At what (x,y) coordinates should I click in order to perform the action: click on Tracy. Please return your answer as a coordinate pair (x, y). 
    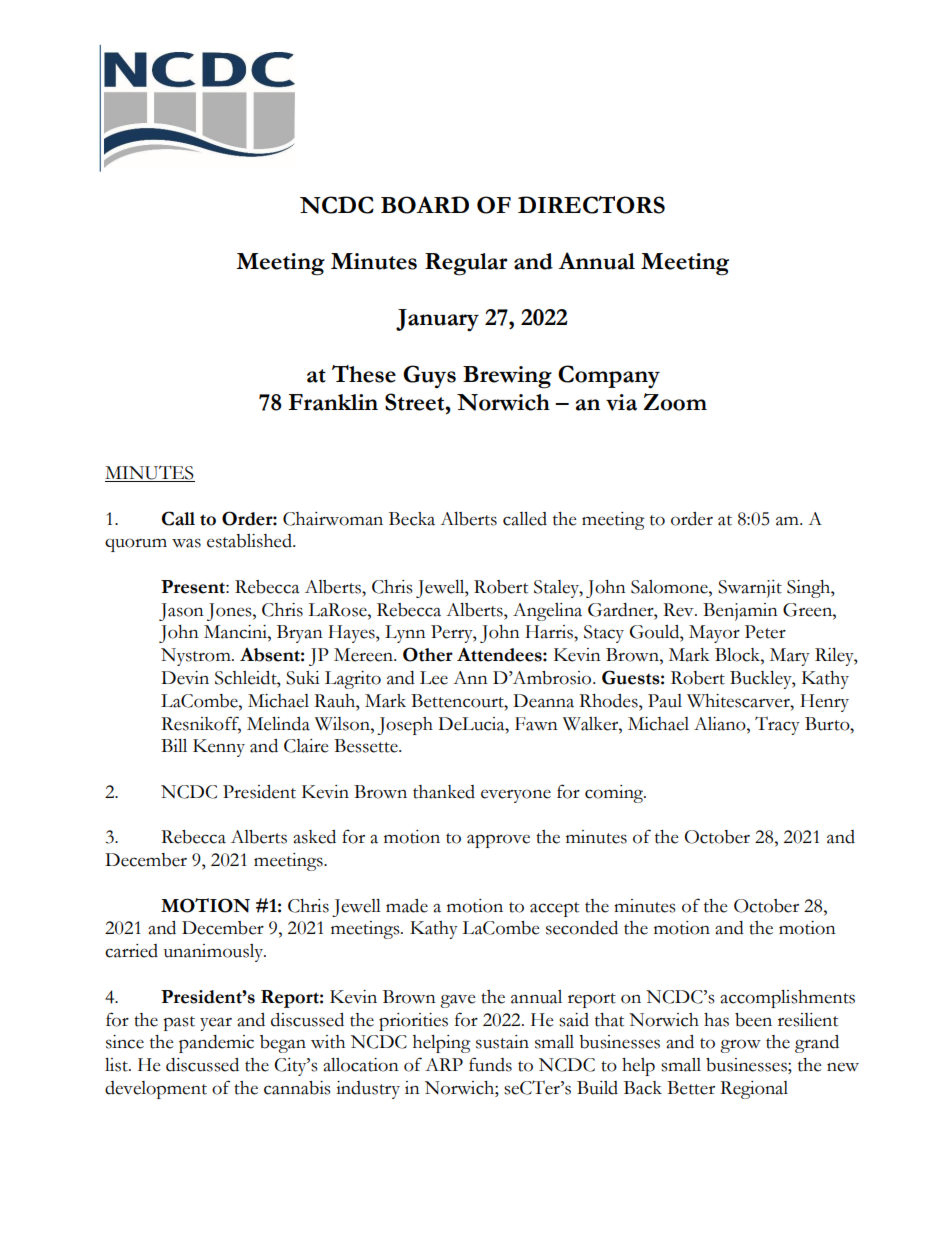
    Looking at the image, I should click on (777, 725).
